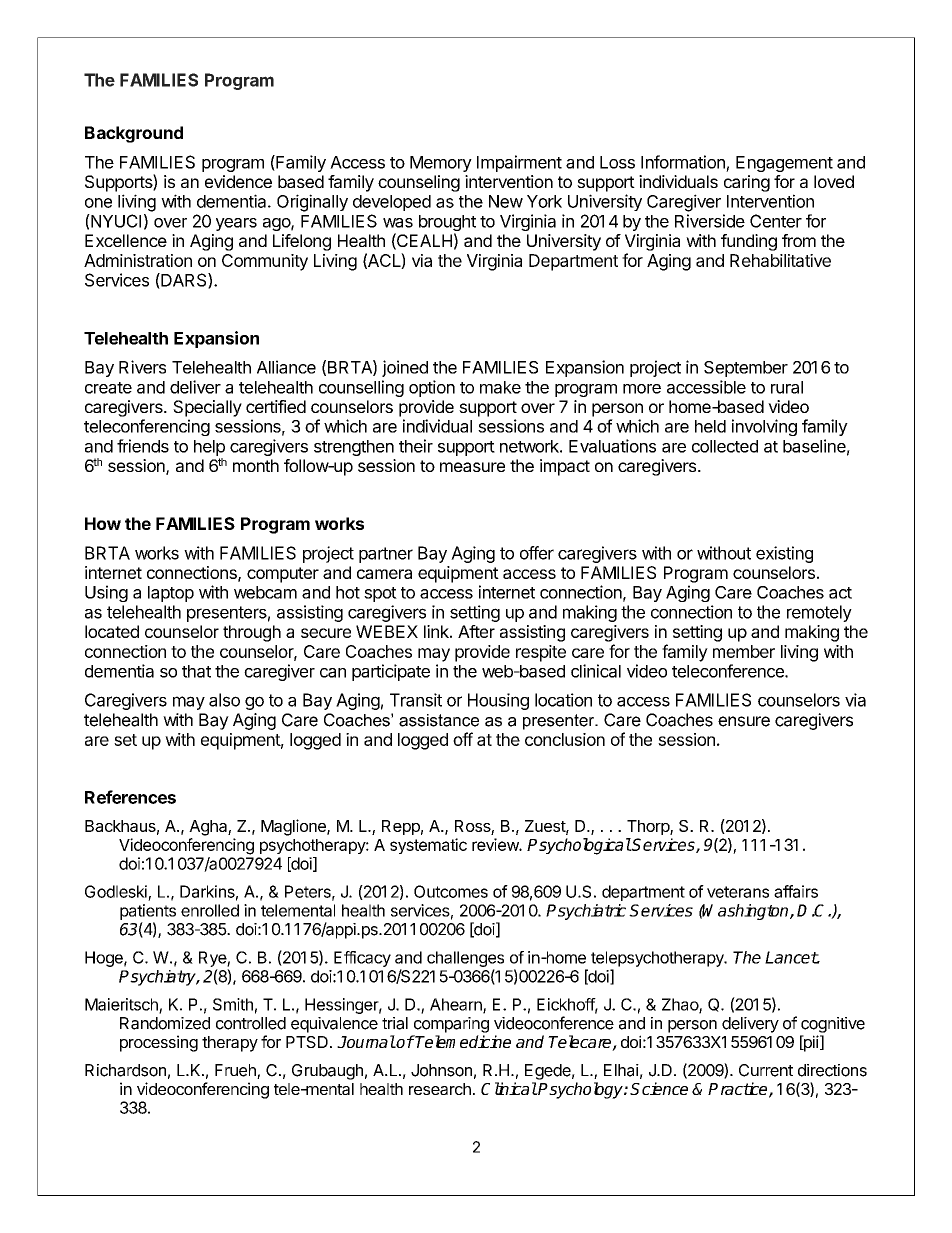  Describe the element at coordinates (441, 1070) in the image. I see `Johnson` at that location.
